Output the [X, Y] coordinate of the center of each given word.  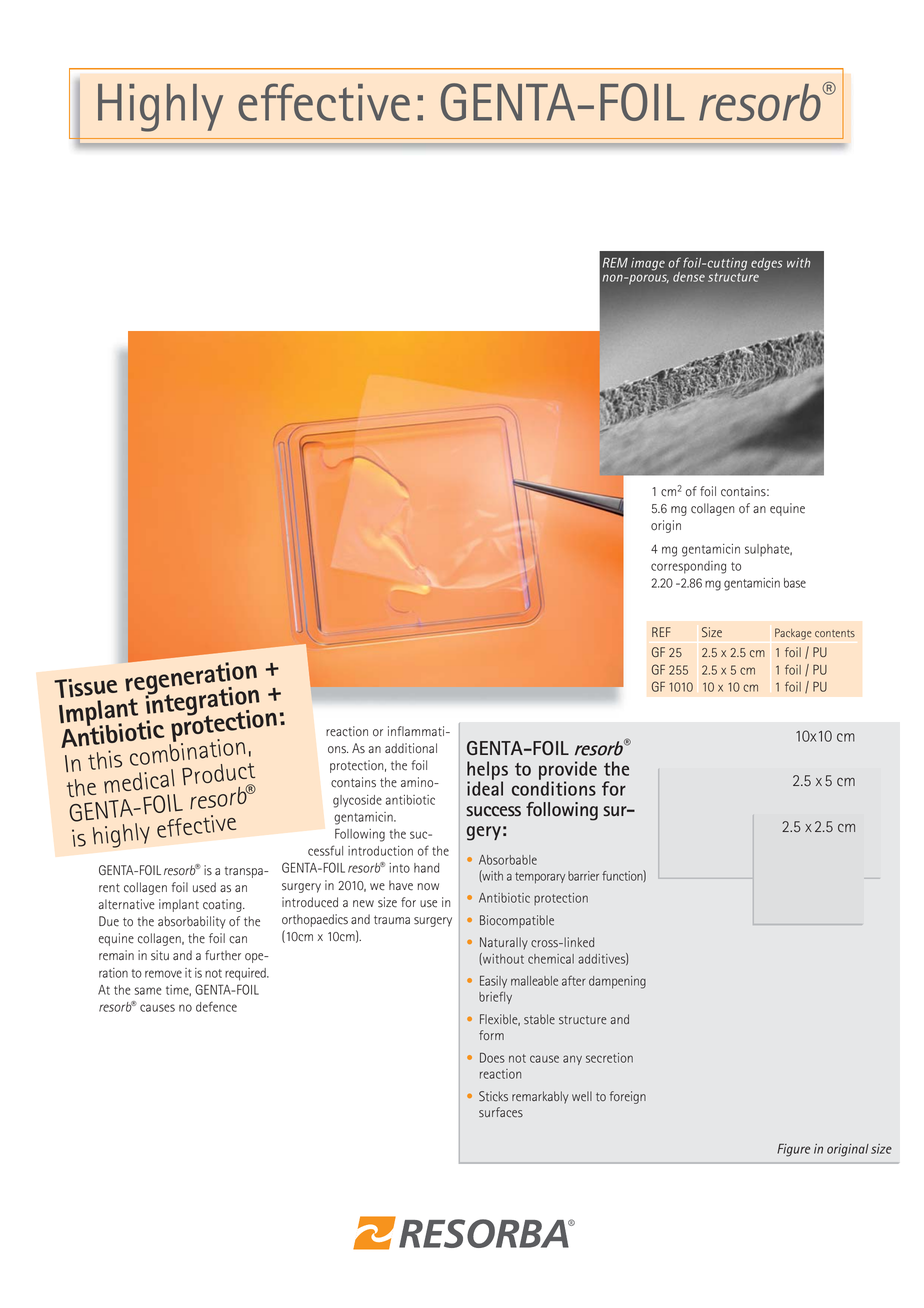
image [648, 264]
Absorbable [508, 860]
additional [411, 748]
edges [766, 264]
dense [689, 277]
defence [216, 1006]
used [204, 887]
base [795, 583]
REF [661, 632]
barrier [583, 876]
